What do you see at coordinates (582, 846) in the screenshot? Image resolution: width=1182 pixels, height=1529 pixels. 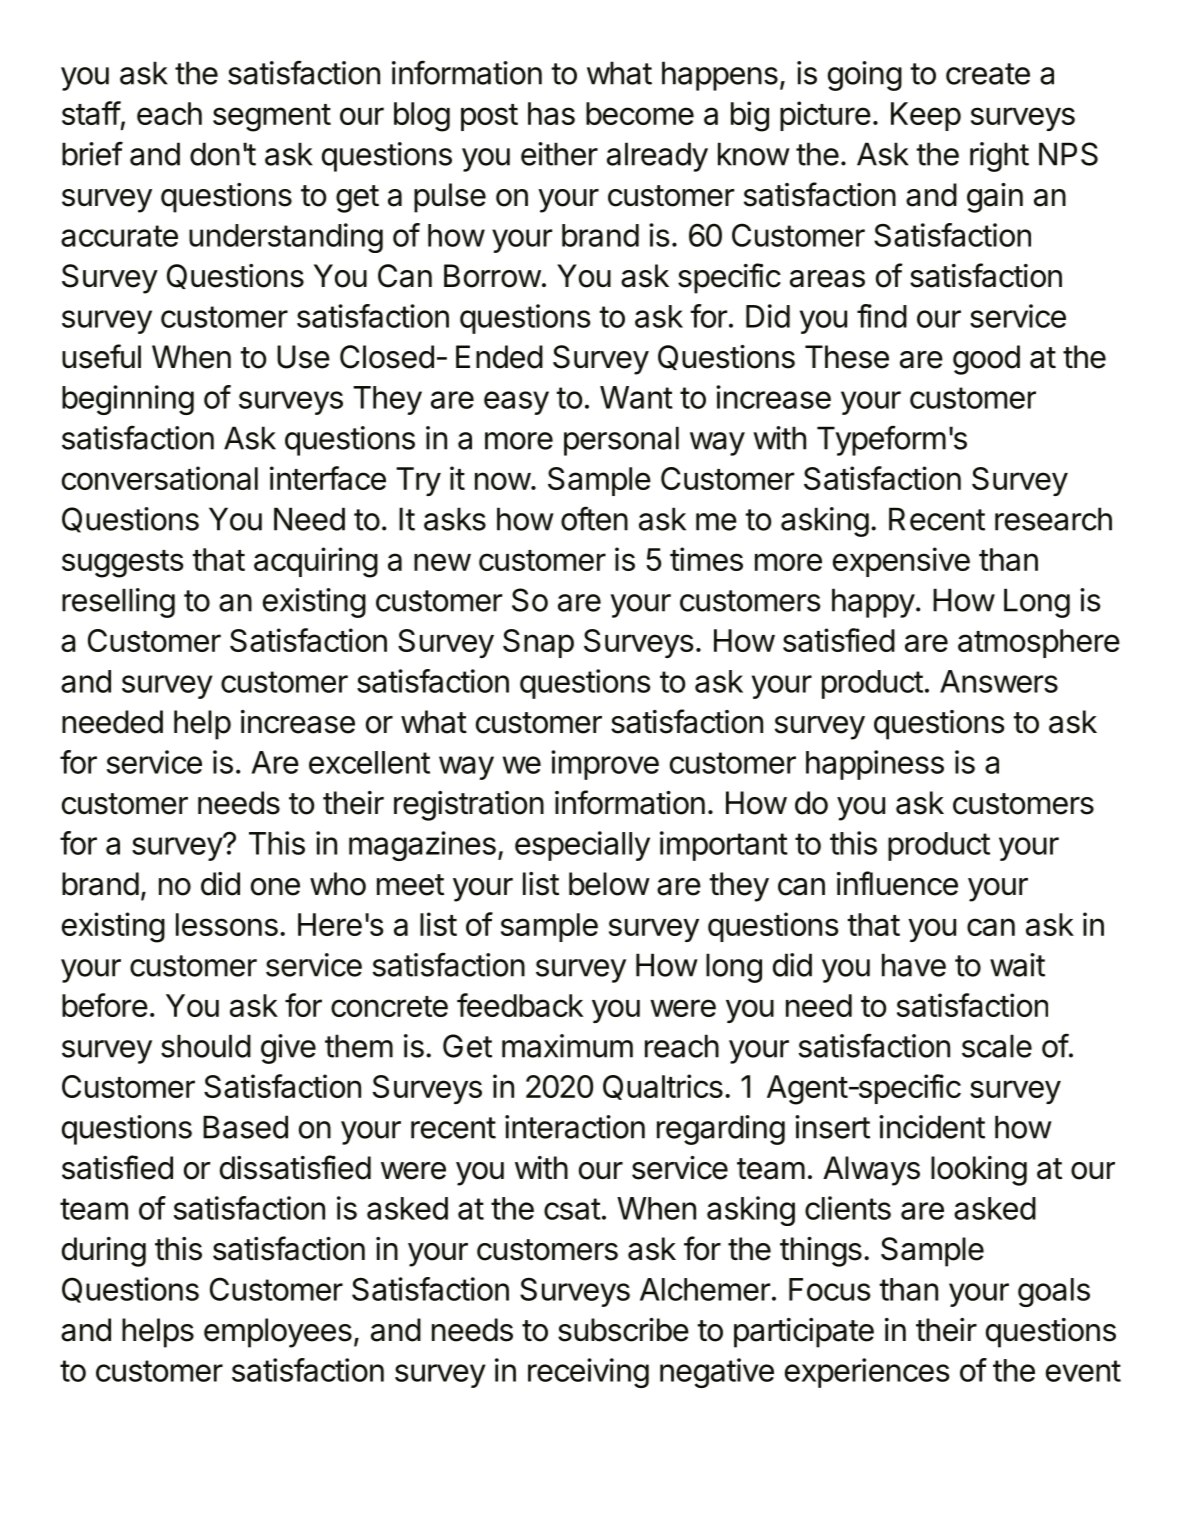 I see `especially` at bounding box center [582, 846].
